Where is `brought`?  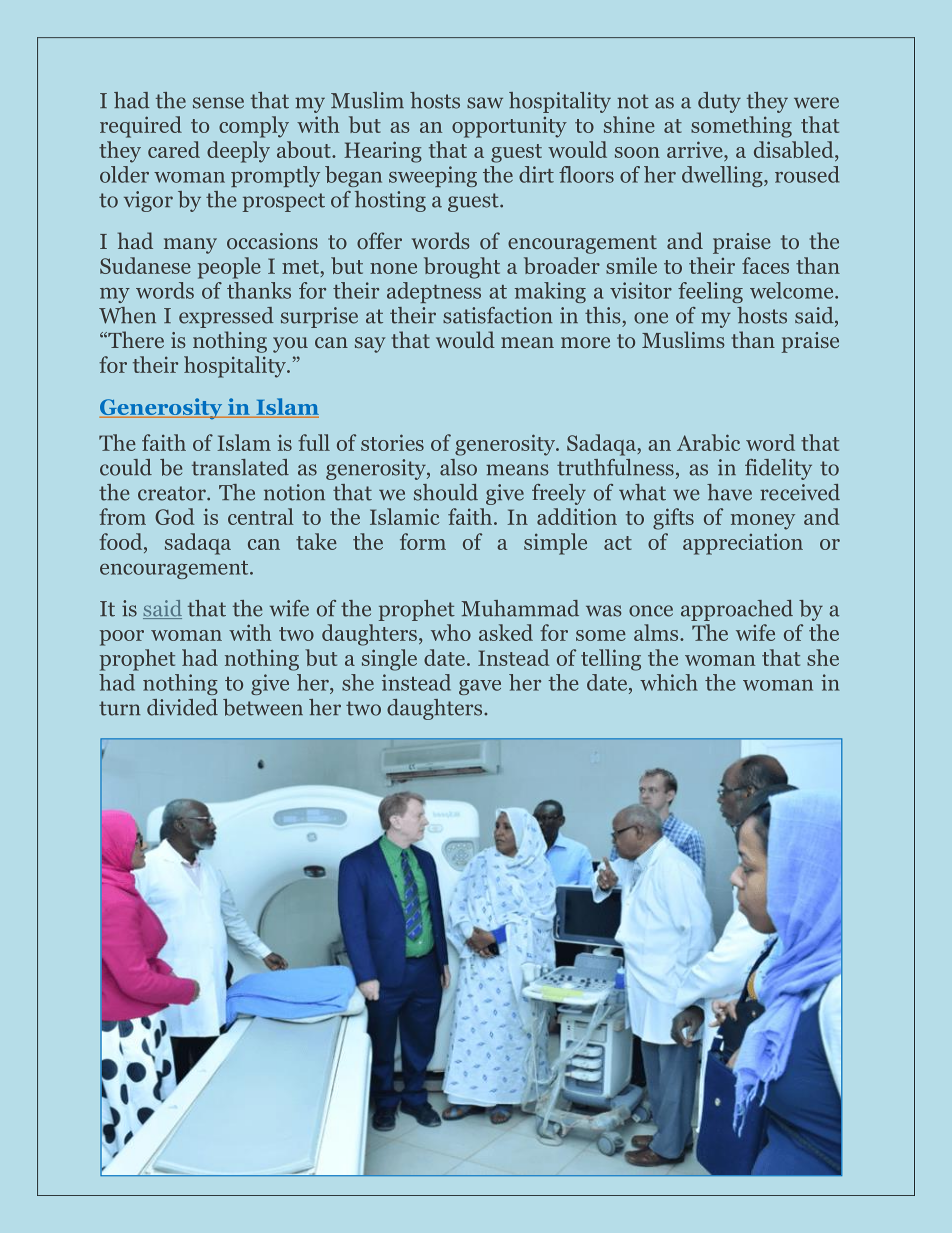 brought is located at coordinates (462, 268).
